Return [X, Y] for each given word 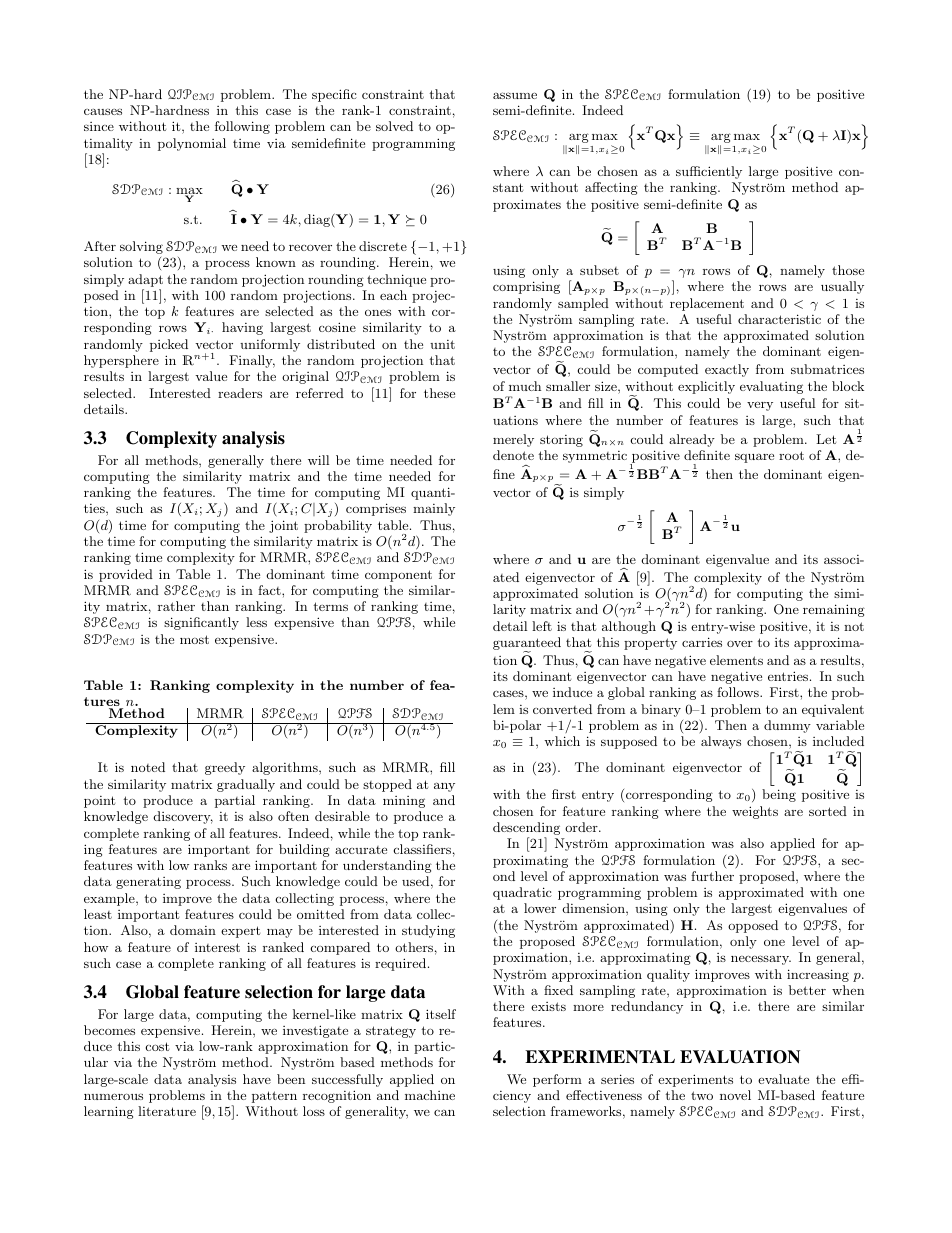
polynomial [192, 144]
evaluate [783, 1079]
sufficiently [709, 172]
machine [430, 1095]
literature [167, 1111]
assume [515, 95]
